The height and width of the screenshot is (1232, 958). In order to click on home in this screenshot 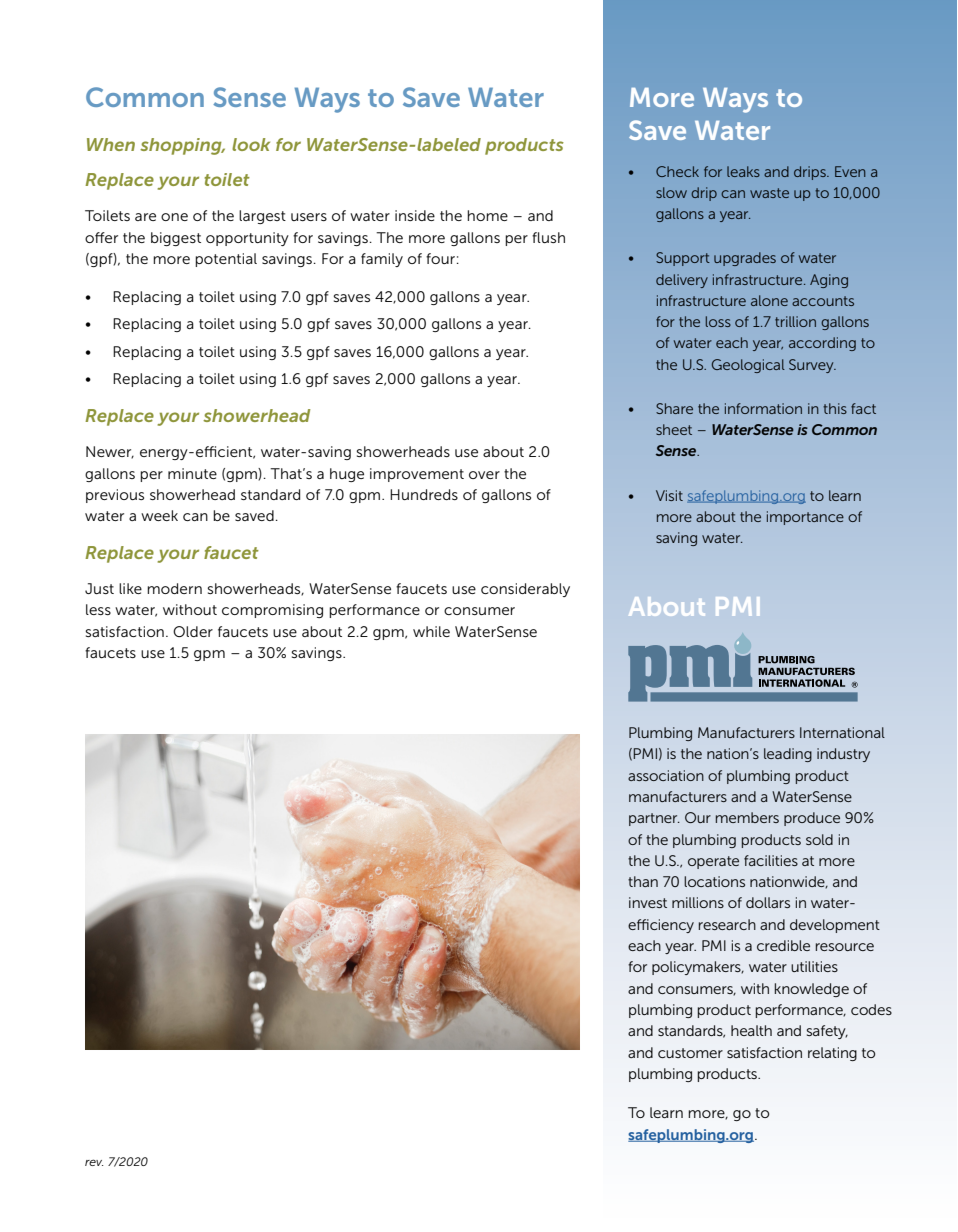, I will do `click(487, 215)`.
